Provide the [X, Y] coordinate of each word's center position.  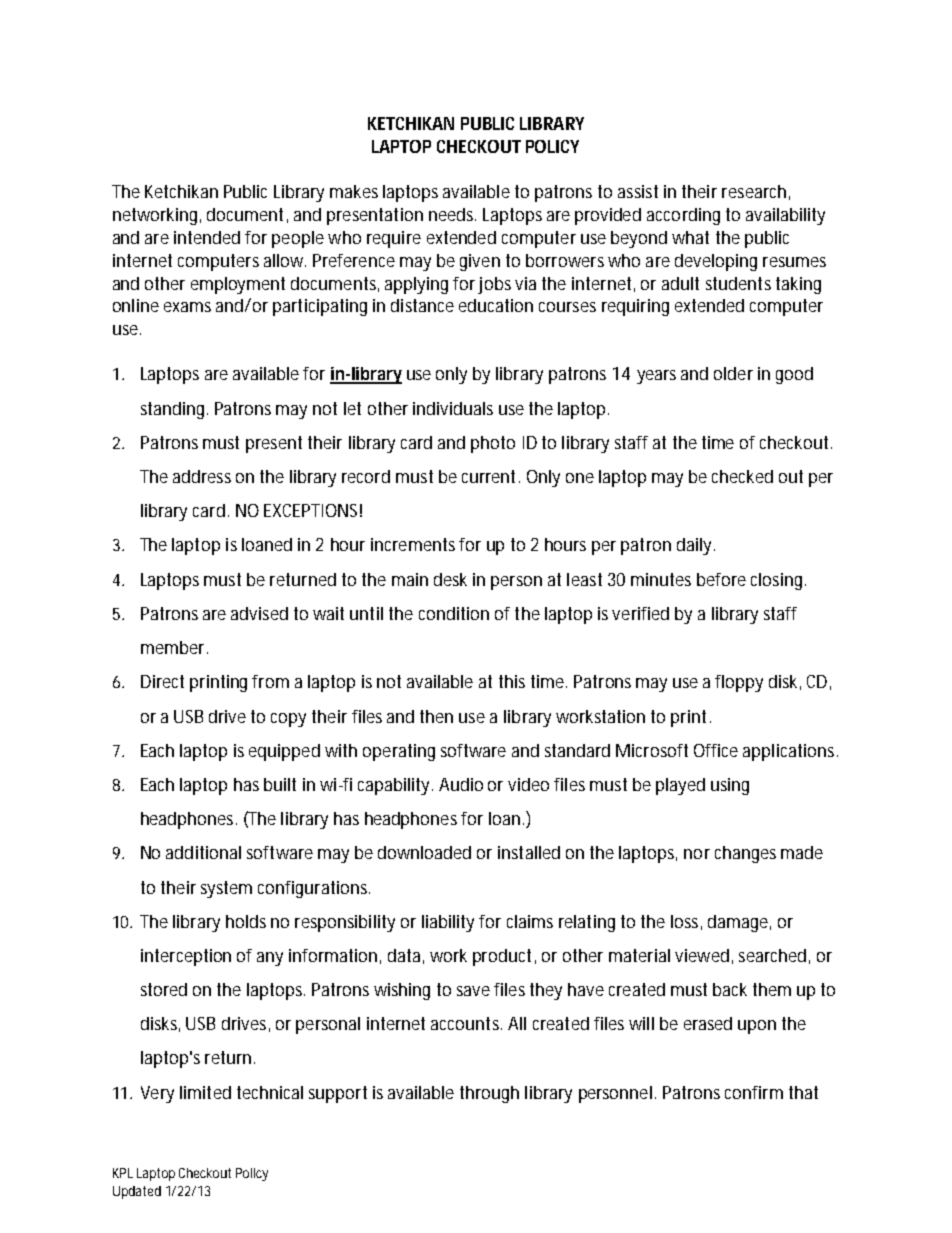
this [512, 681]
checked [742, 476]
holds [246, 921]
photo [493, 444]
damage [738, 923]
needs [452, 214]
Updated [137, 1192]
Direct [162, 681]
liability [448, 923]
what [690, 237]
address [202, 476]
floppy [739, 683]
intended [207, 237]
